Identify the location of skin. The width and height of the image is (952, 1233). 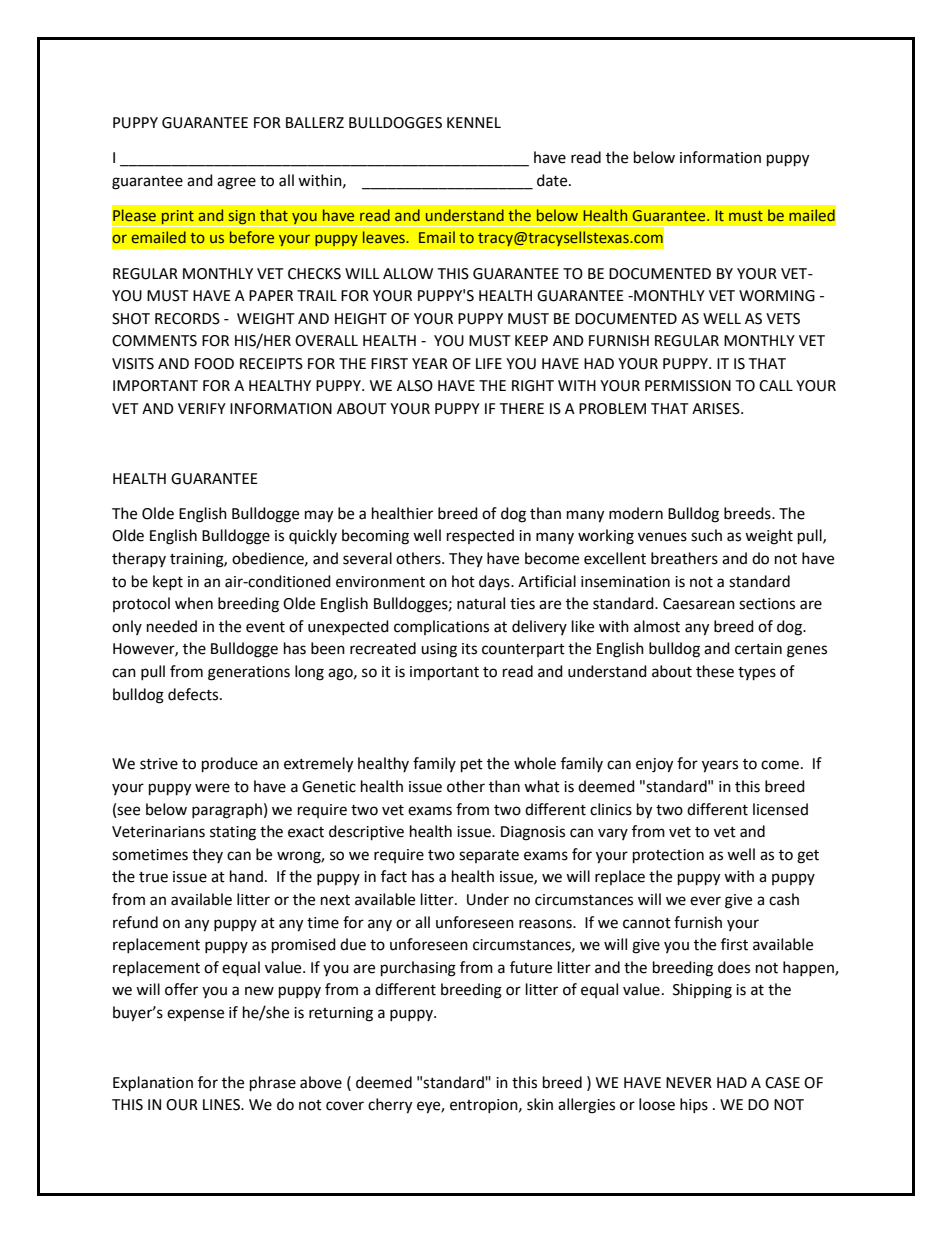
(540, 1104).
